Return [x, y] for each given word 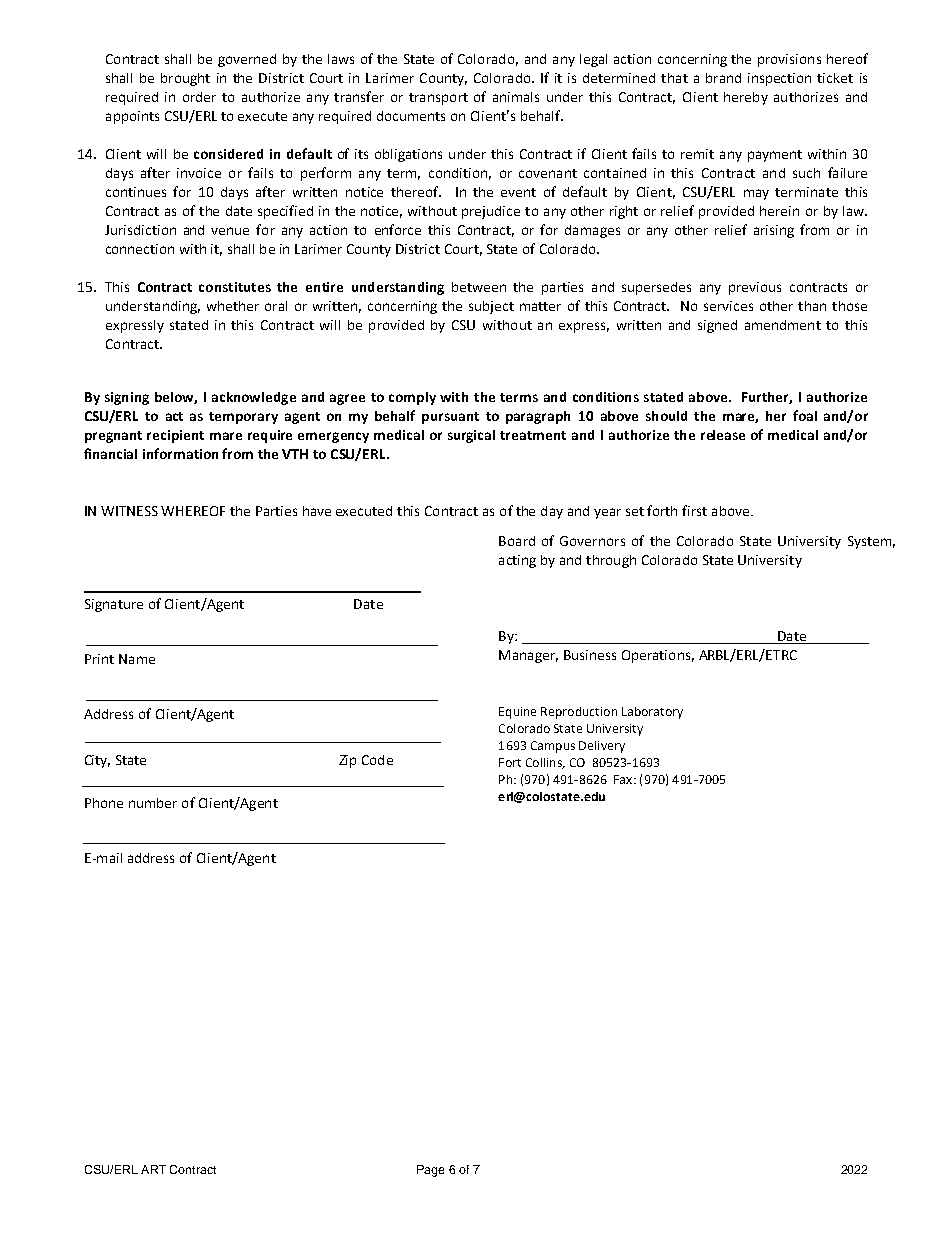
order [199, 97]
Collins [545, 763]
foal [805, 415]
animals [516, 97]
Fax [624, 779]
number [153, 803]
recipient [175, 436]
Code [377, 760]
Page [430, 1171]
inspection [779, 79]
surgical [471, 436]
